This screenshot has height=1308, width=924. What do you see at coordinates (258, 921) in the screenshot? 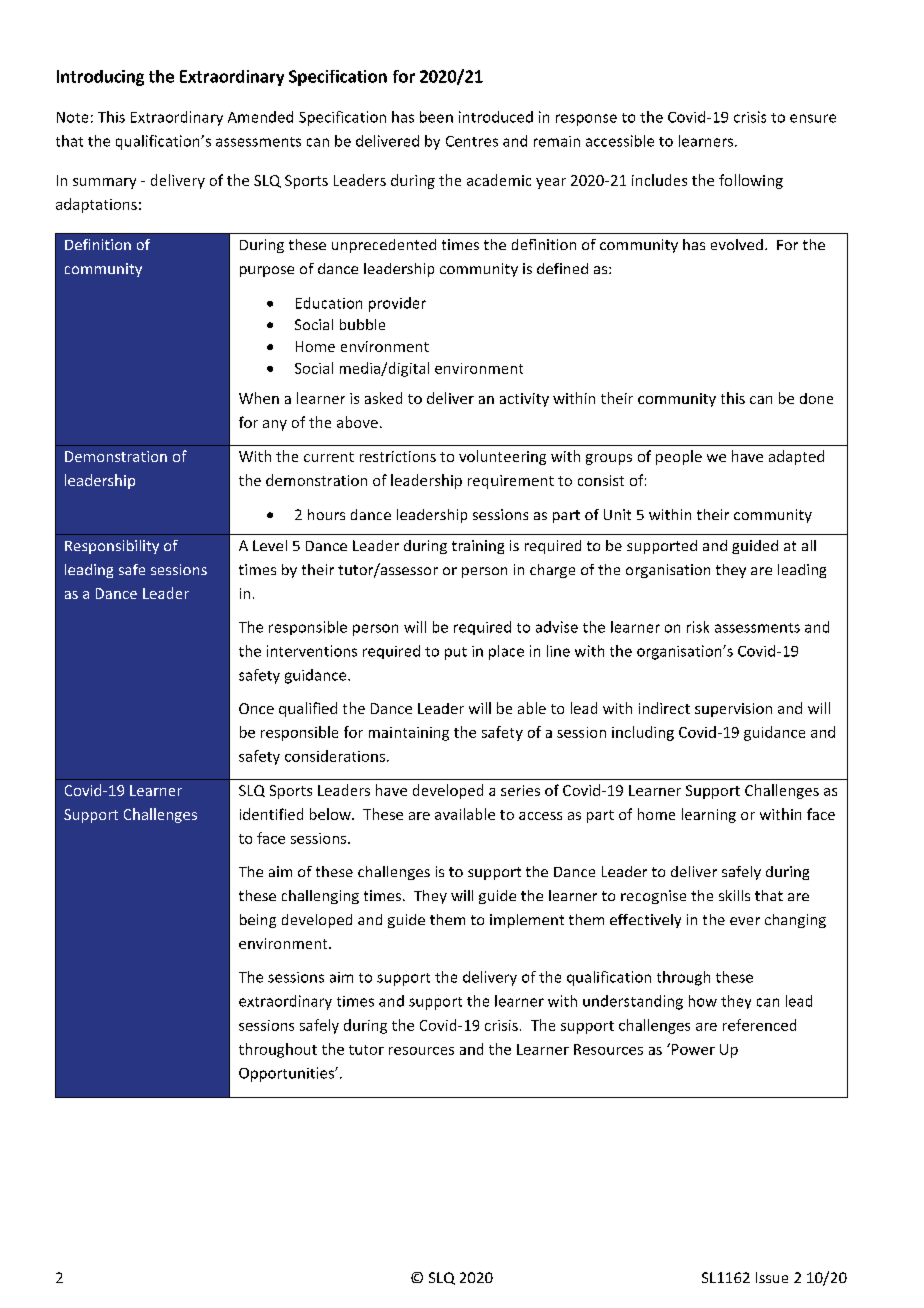
I see `being` at bounding box center [258, 921].
